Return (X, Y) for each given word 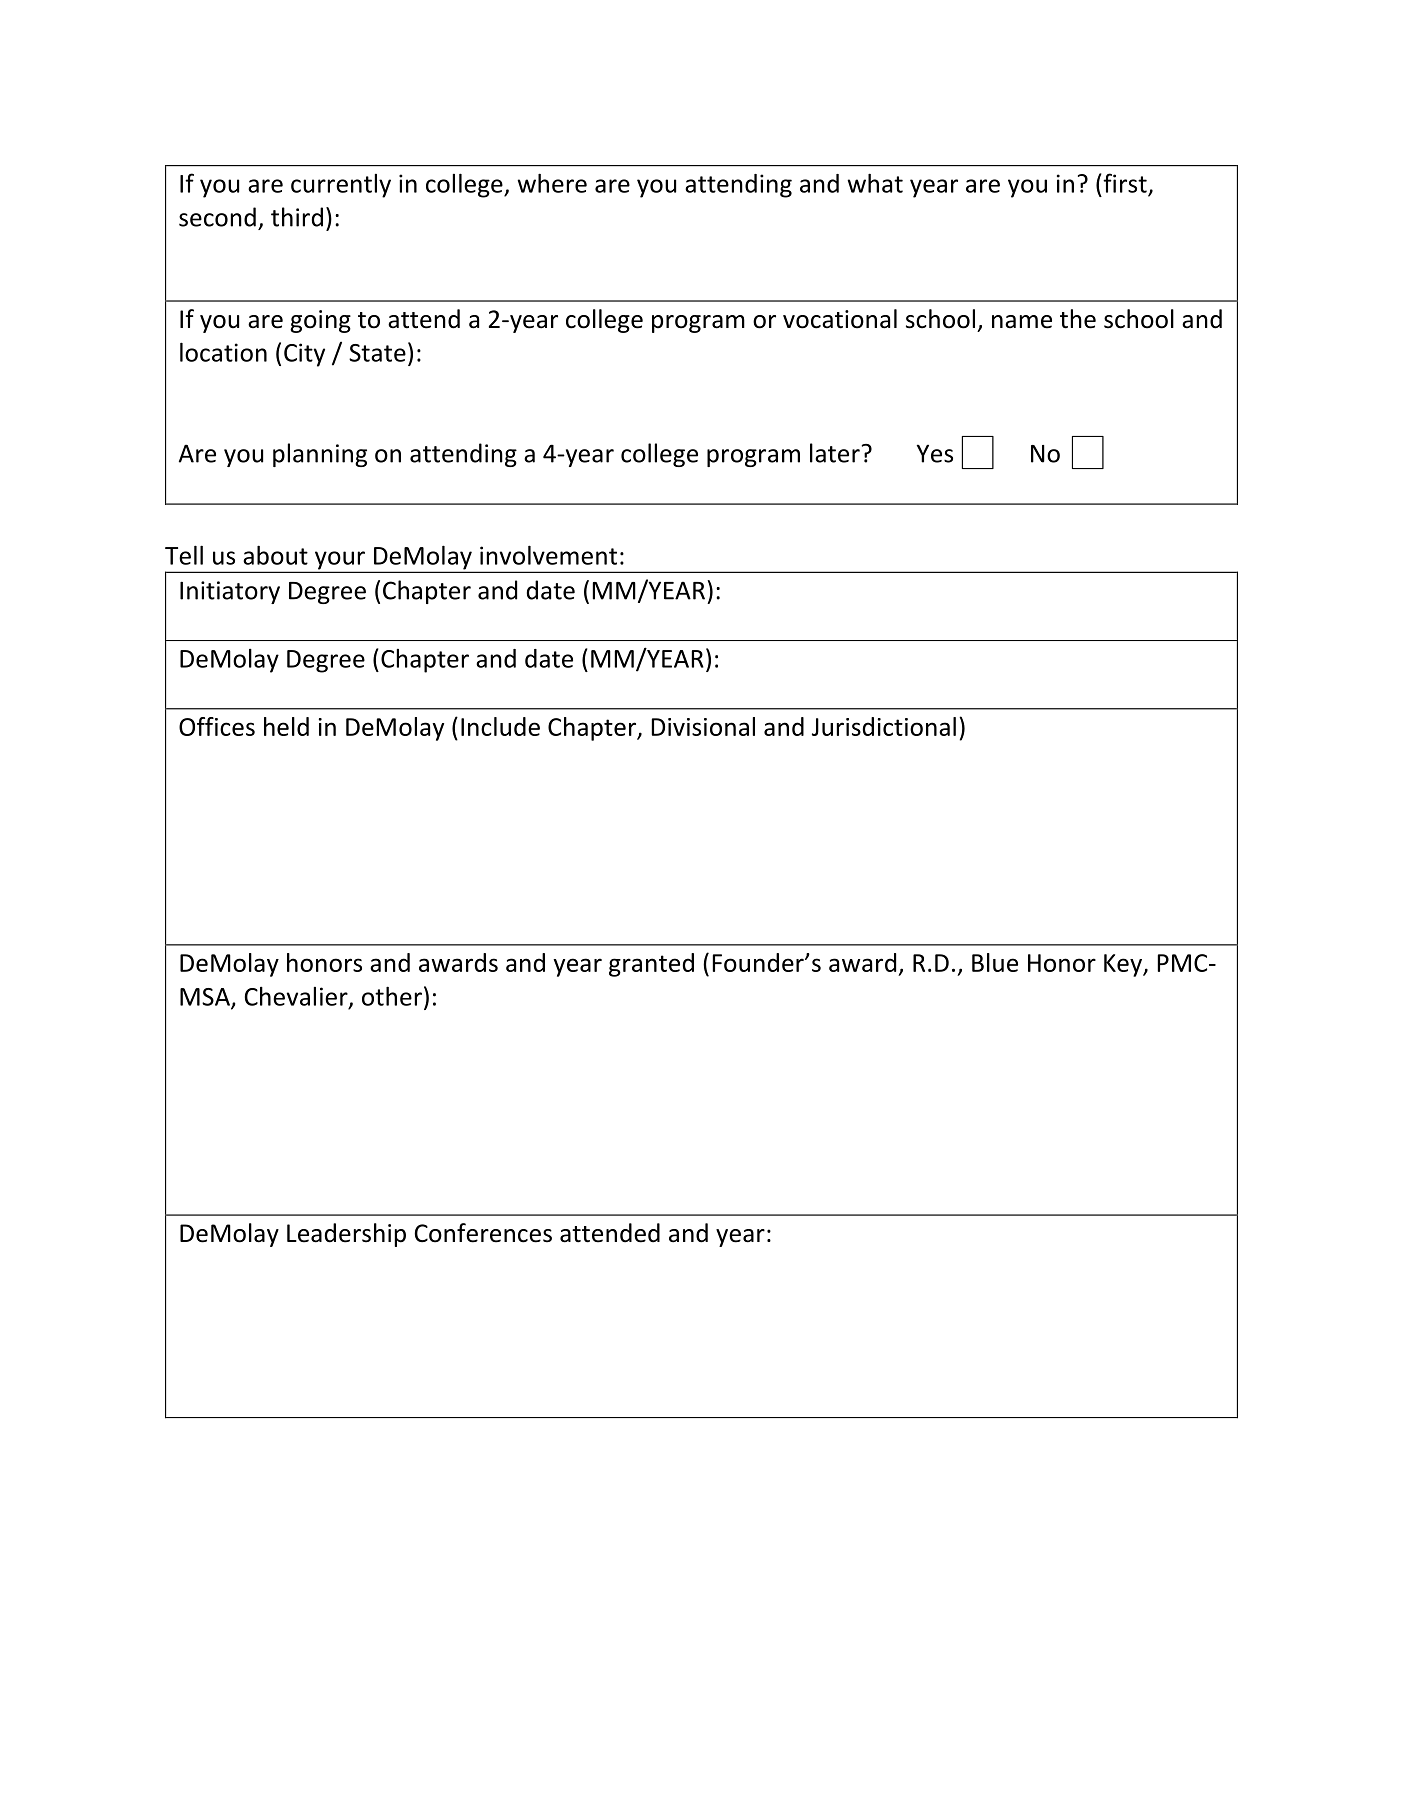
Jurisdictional (884, 726)
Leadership (346, 1235)
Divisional (703, 726)
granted (651, 965)
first (1124, 183)
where (552, 183)
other (392, 996)
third (297, 217)
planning (320, 455)
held (286, 726)
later (835, 453)
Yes (935, 453)
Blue (995, 962)
